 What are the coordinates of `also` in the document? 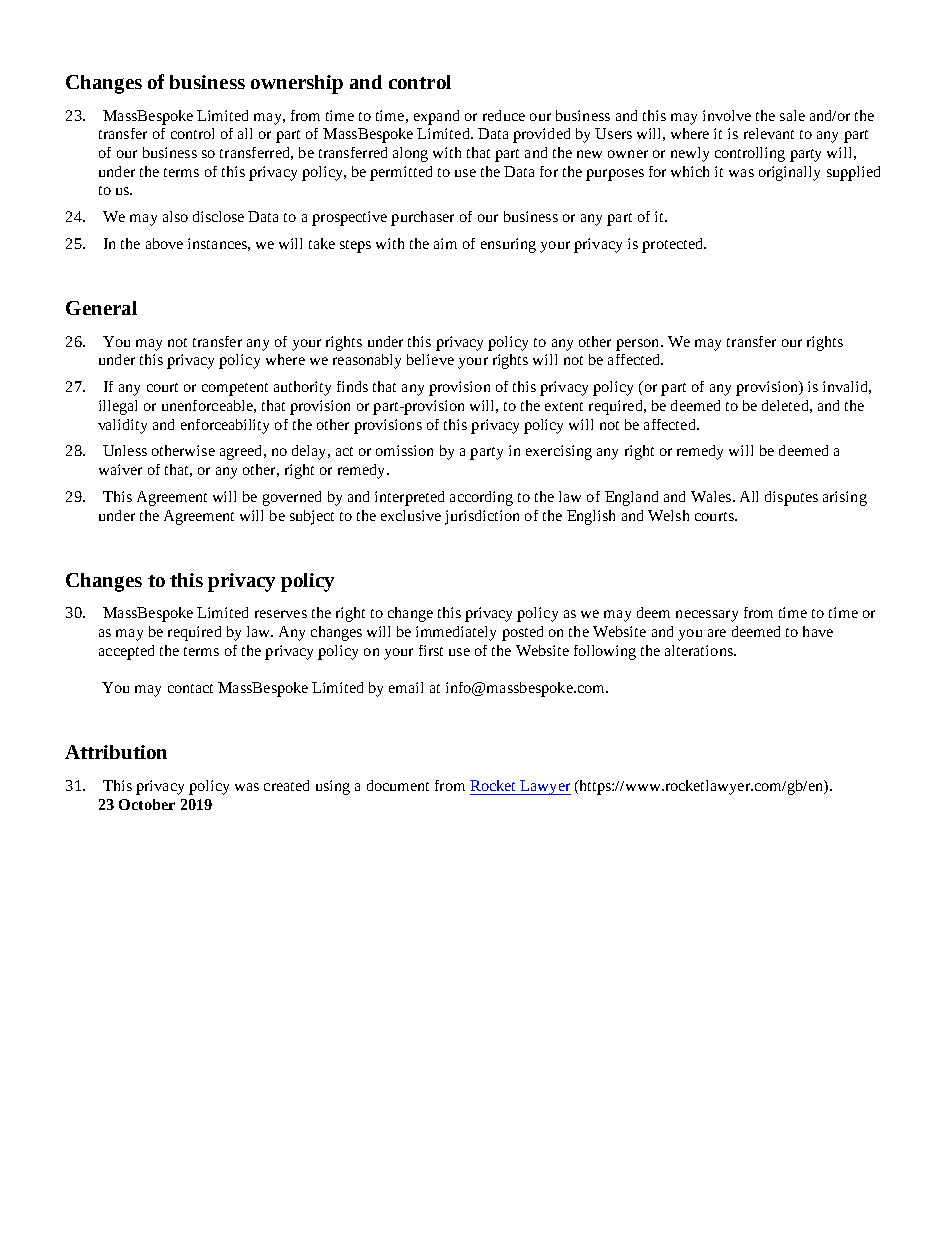 It's located at (175, 216).
